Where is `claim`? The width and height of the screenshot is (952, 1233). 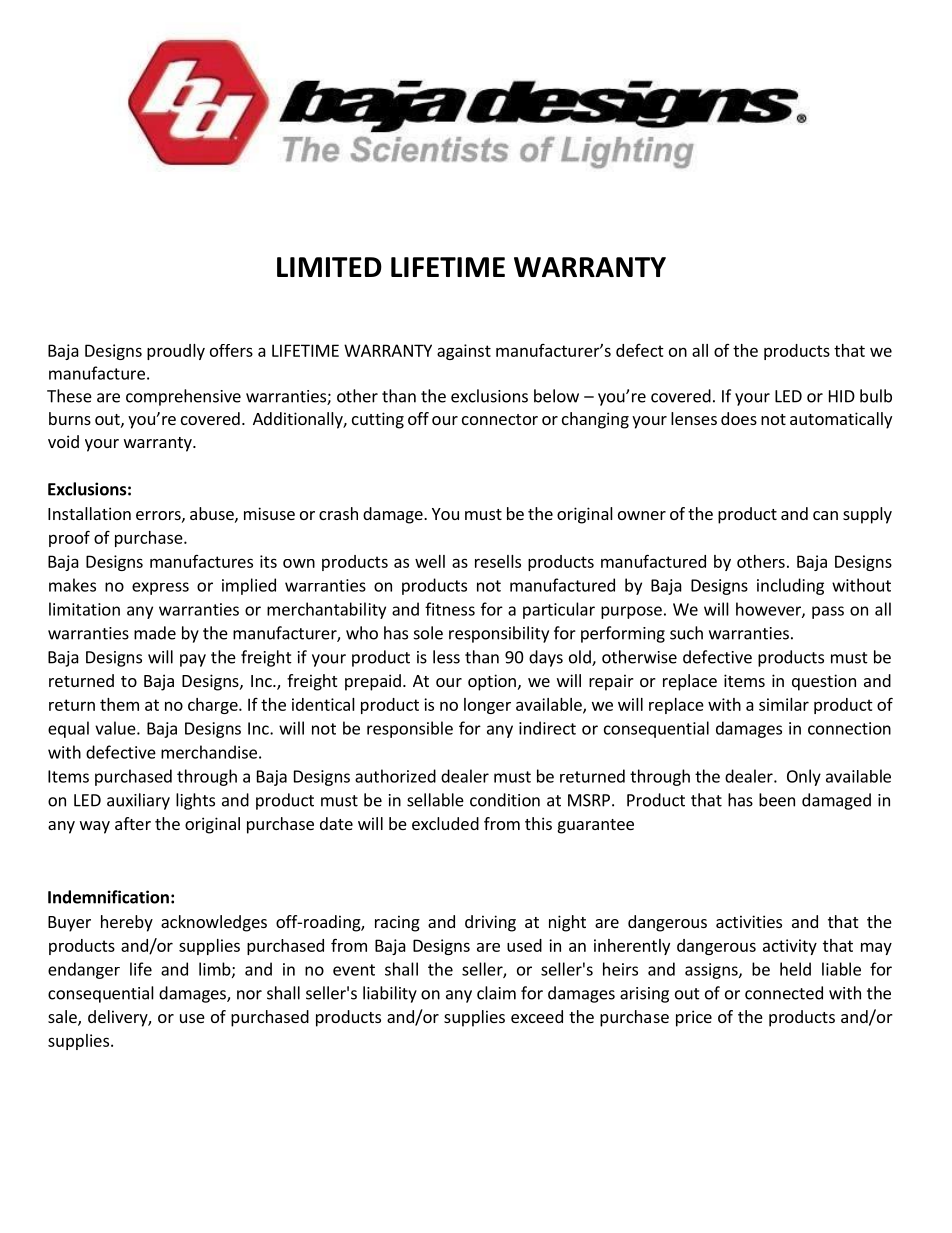
claim is located at coordinates (496, 993).
